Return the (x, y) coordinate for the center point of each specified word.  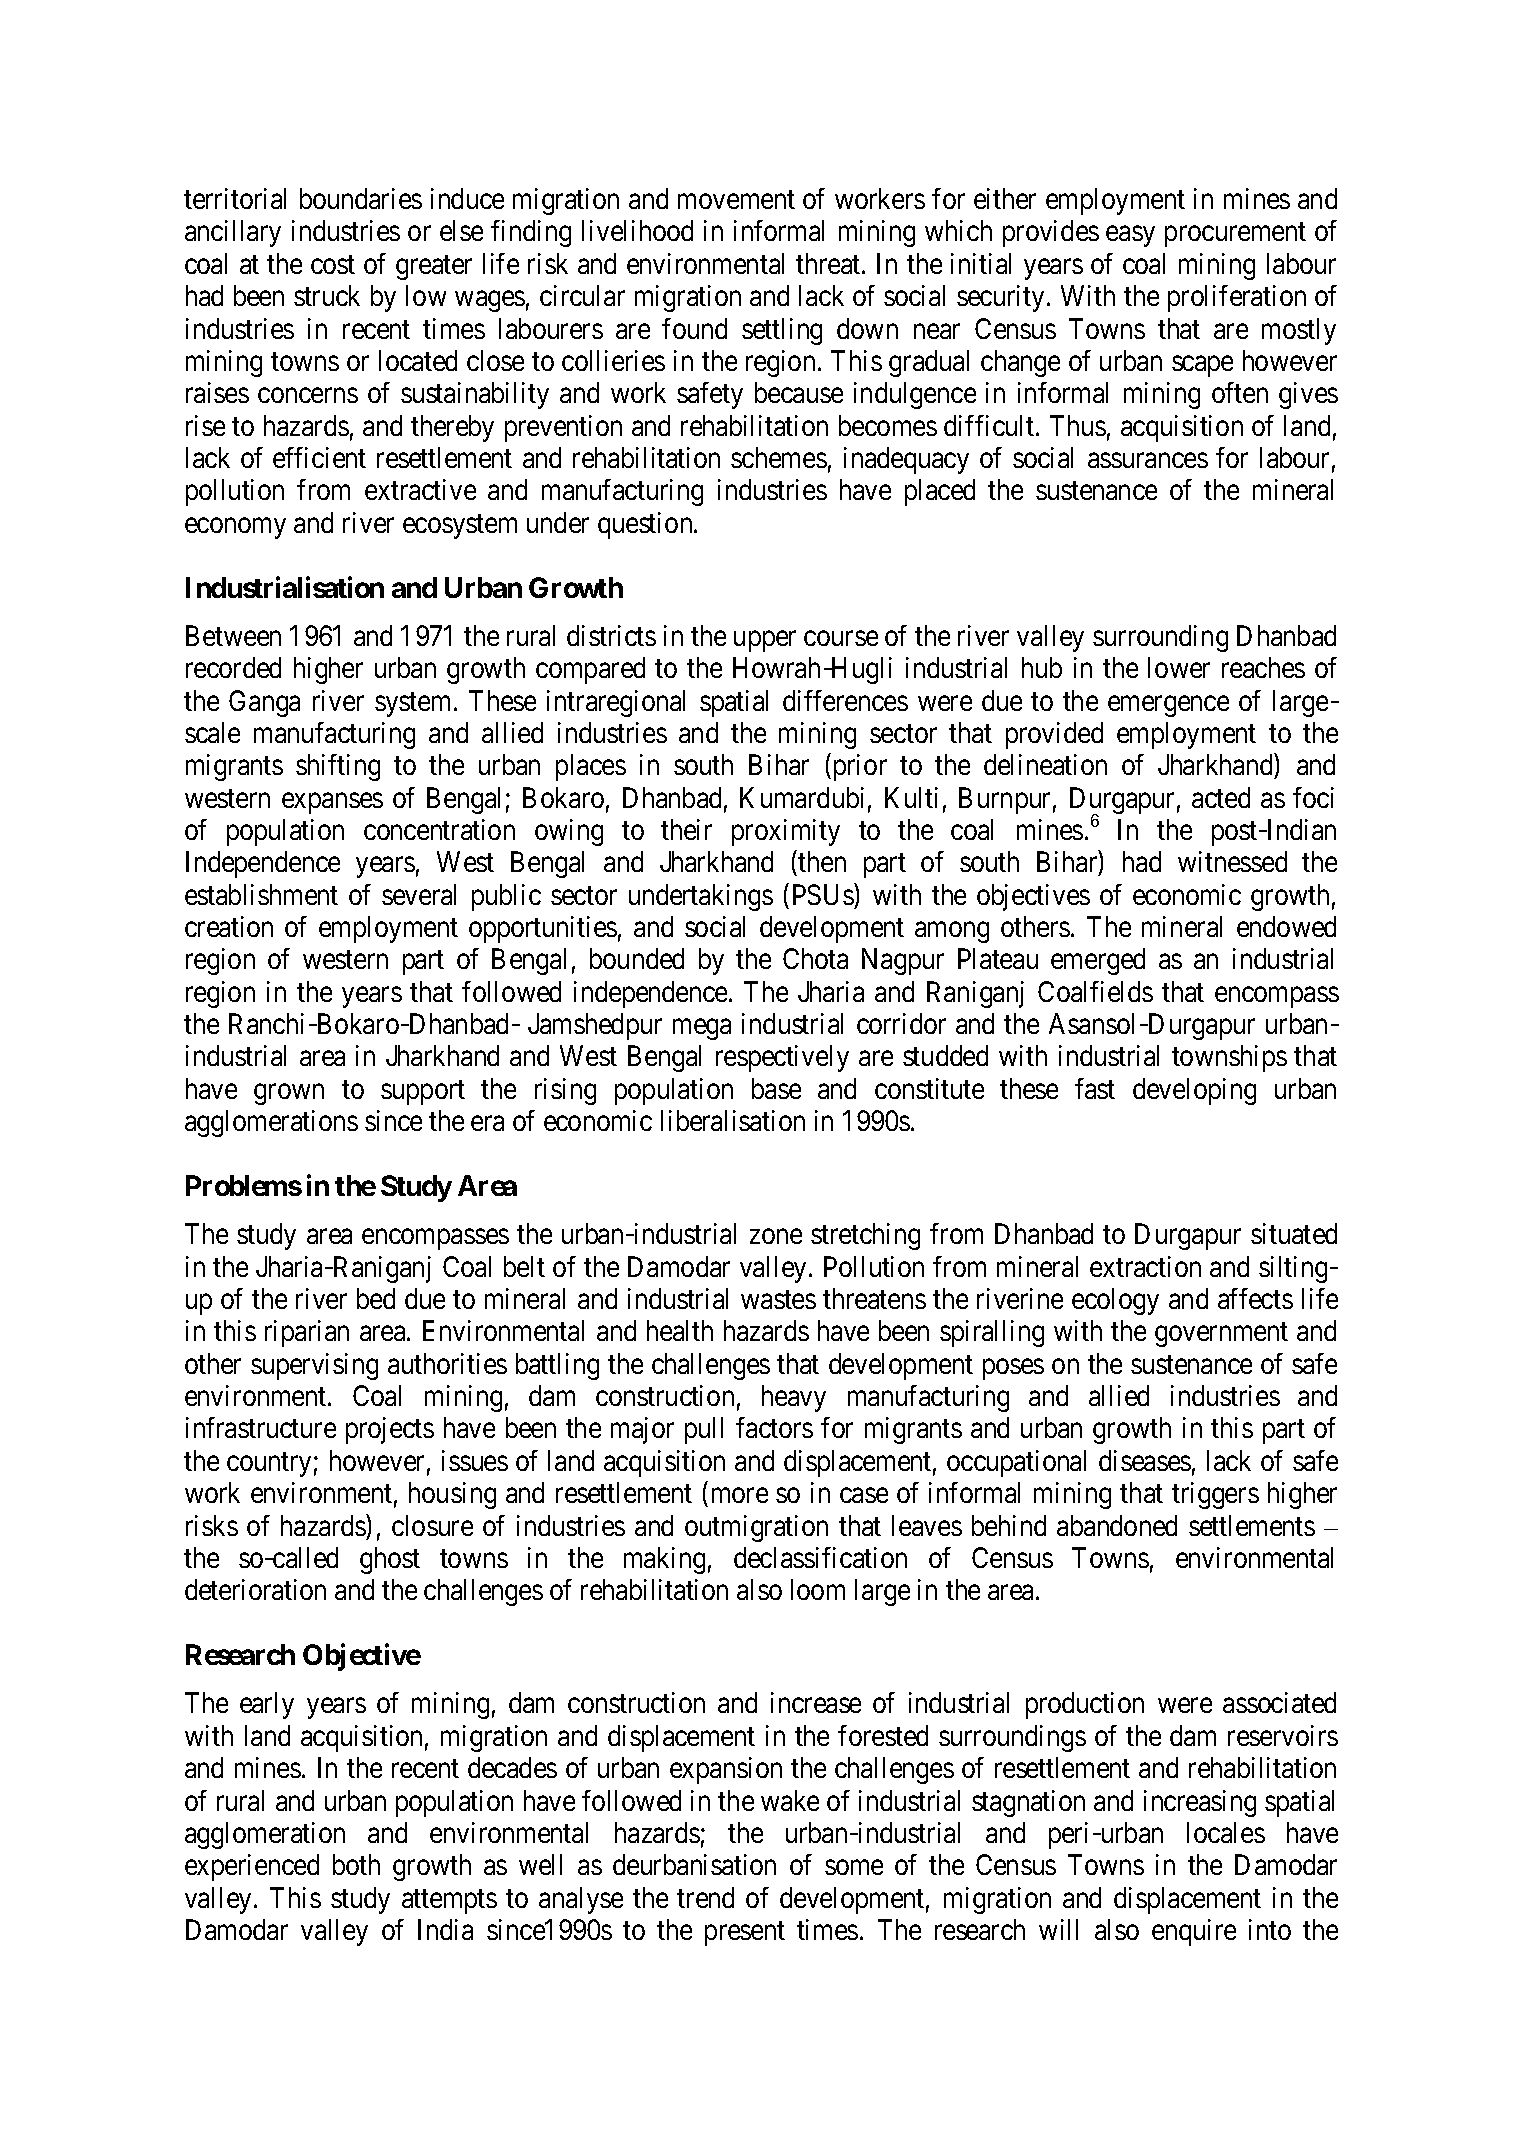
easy (1130, 236)
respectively (782, 1058)
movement (736, 200)
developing (1194, 1091)
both (356, 1864)
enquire (1194, 1932)
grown (289, 1094)
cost (333, 265)
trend (705, 1897)
